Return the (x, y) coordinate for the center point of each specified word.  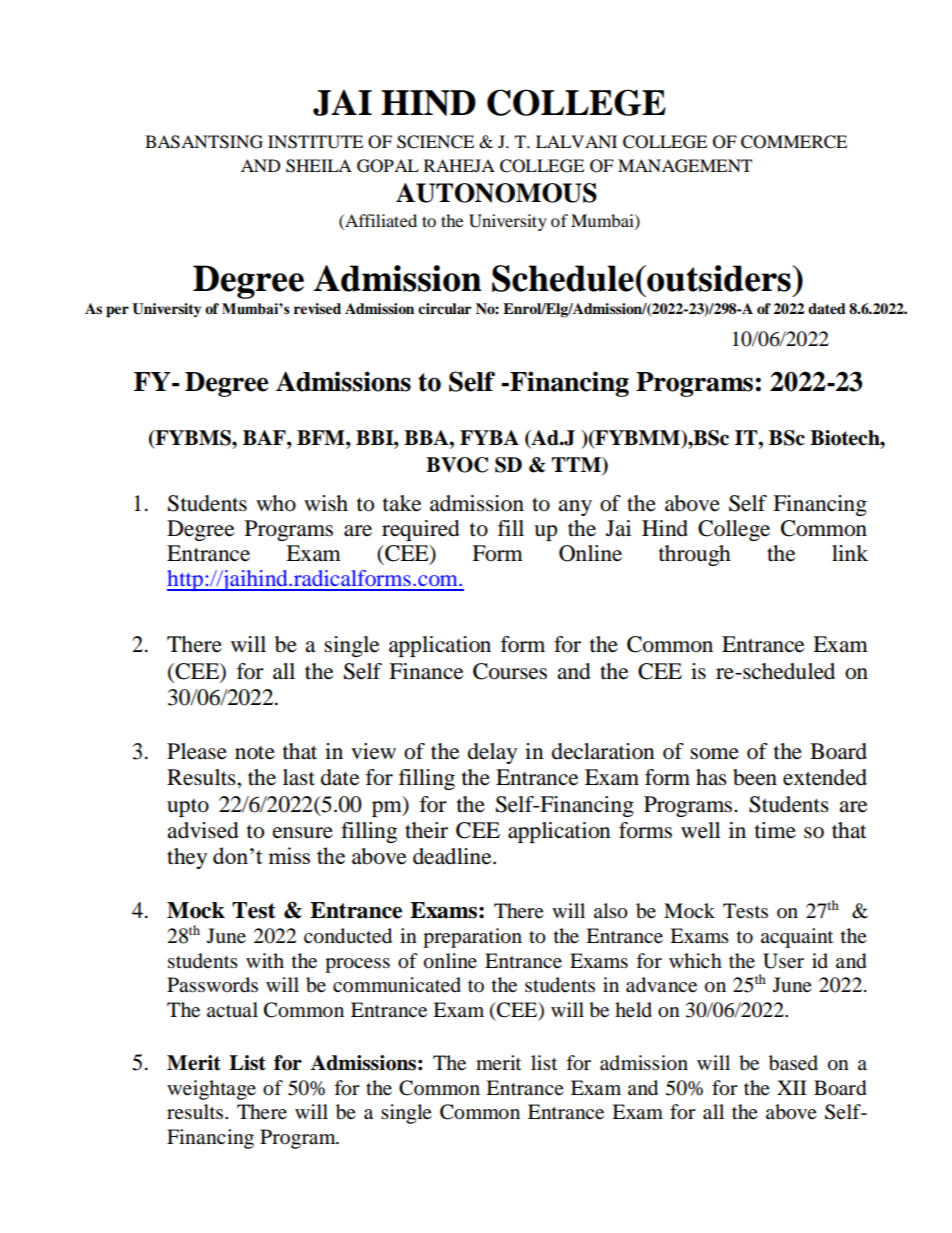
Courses (510, 671)
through (695, 555)
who (276, 503)
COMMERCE (794, 142)
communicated (397, 985)
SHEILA (319, 166)
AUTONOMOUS (496, 193)
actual (232, 1010)
